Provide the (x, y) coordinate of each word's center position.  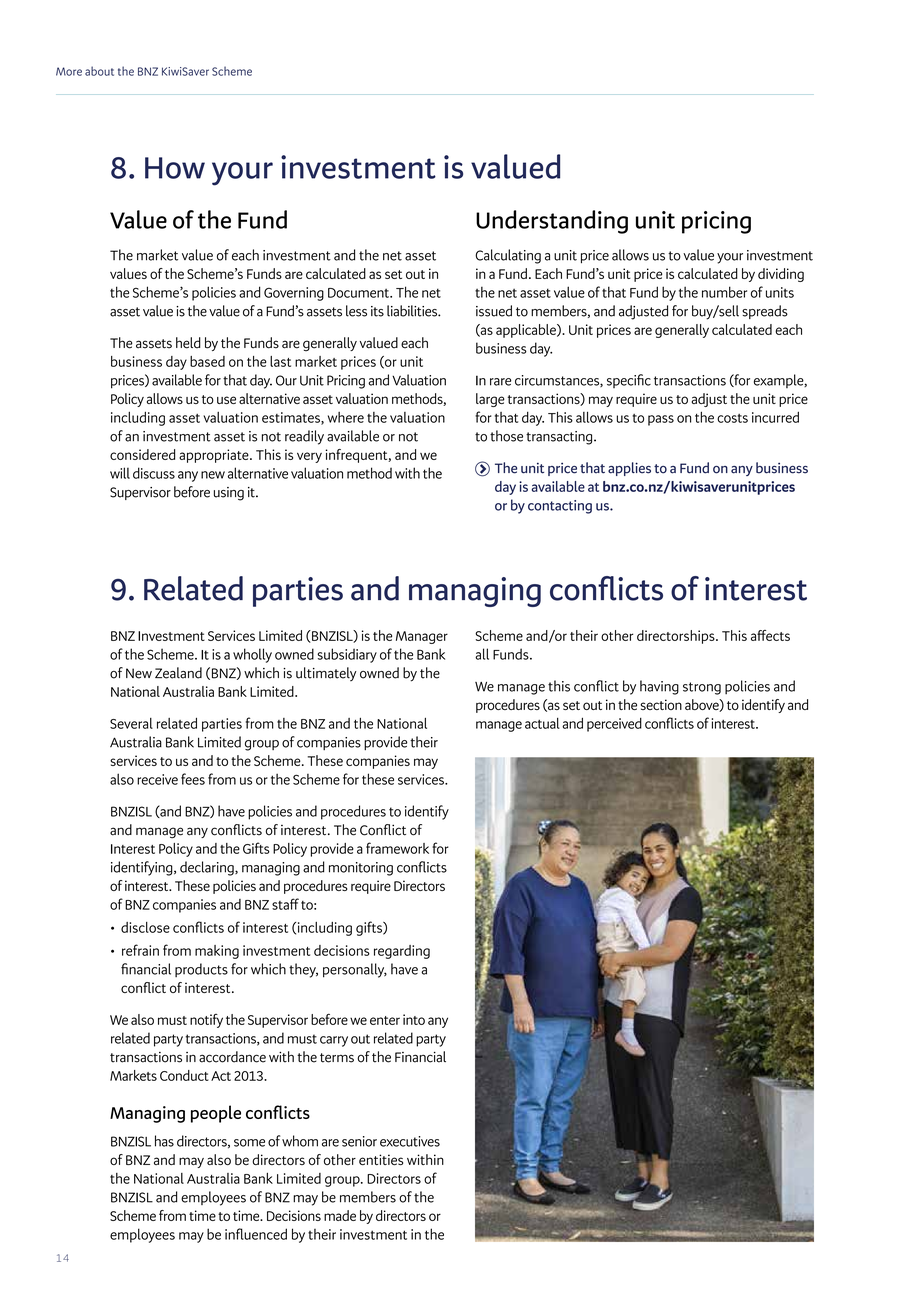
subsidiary (347, 655)
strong (702, 688)
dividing (781, 275)
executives (410, 1141)
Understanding (552, 222)
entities (381, 1159)
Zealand (178, 673)
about (99, 71)
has (164, 1141)
